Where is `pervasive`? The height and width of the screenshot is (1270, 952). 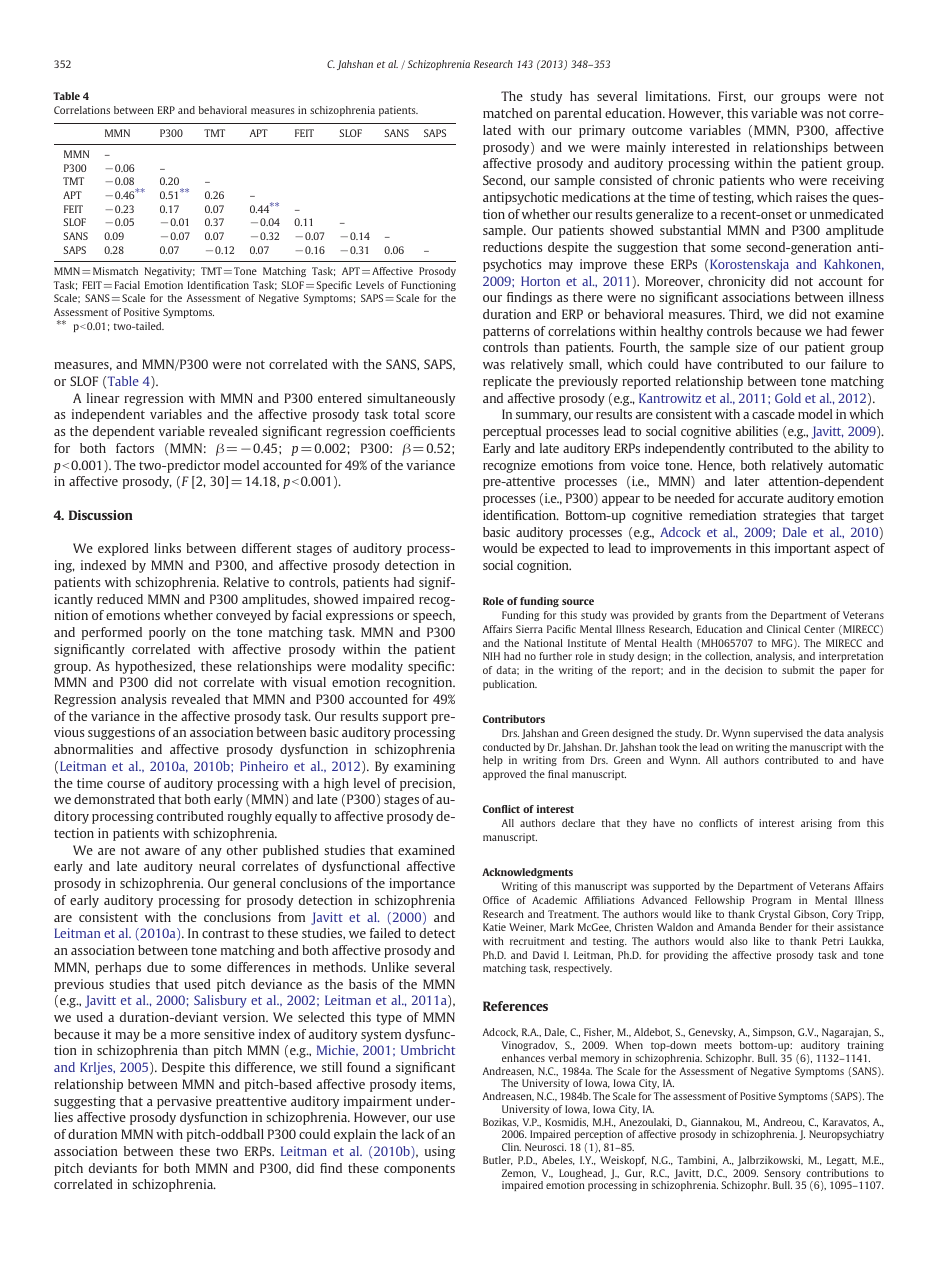 pervasive is located at coordinates (184, 1102).
